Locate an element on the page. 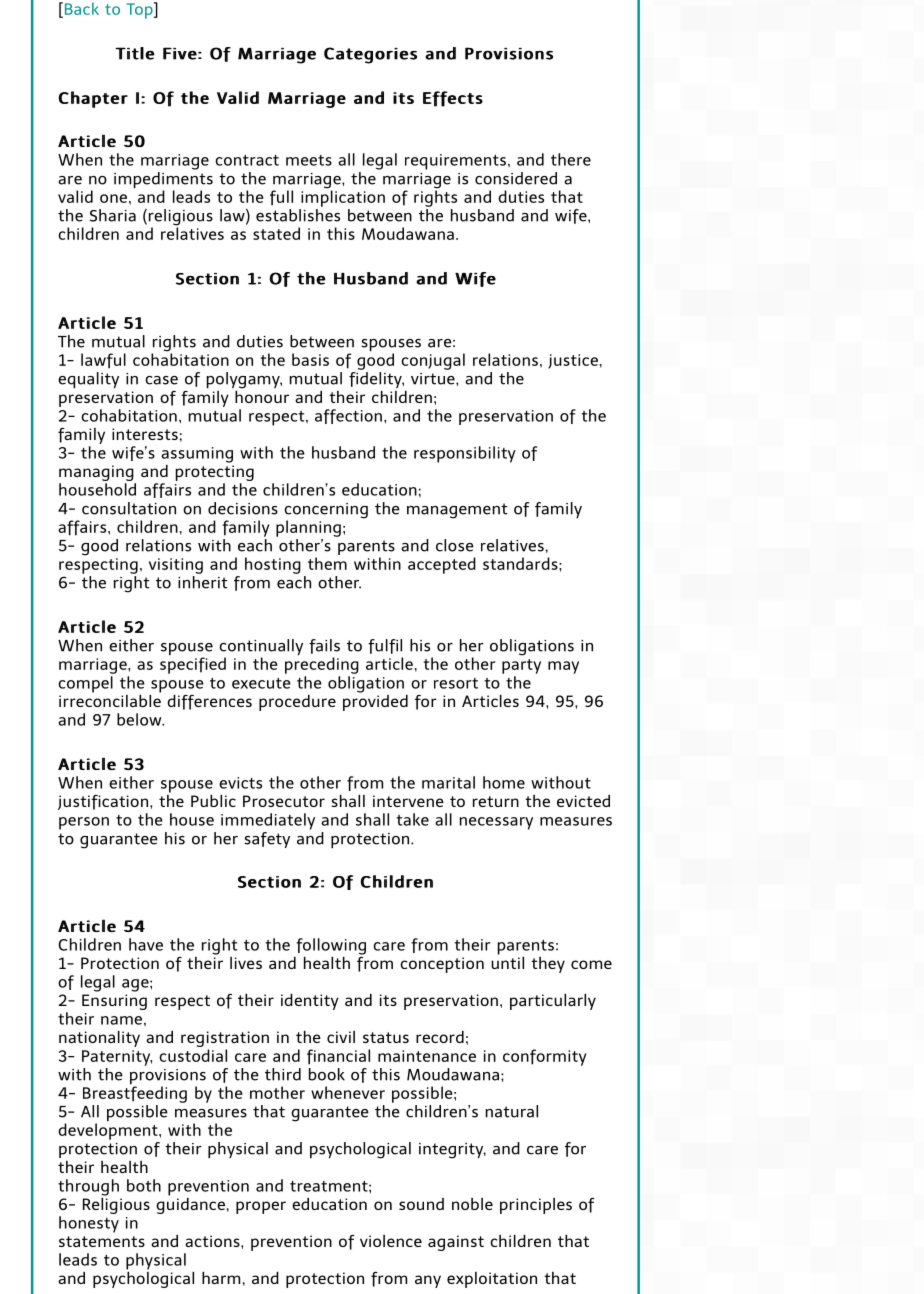 The image size is (924, 1294). have is located at coordinates (146, 944).
